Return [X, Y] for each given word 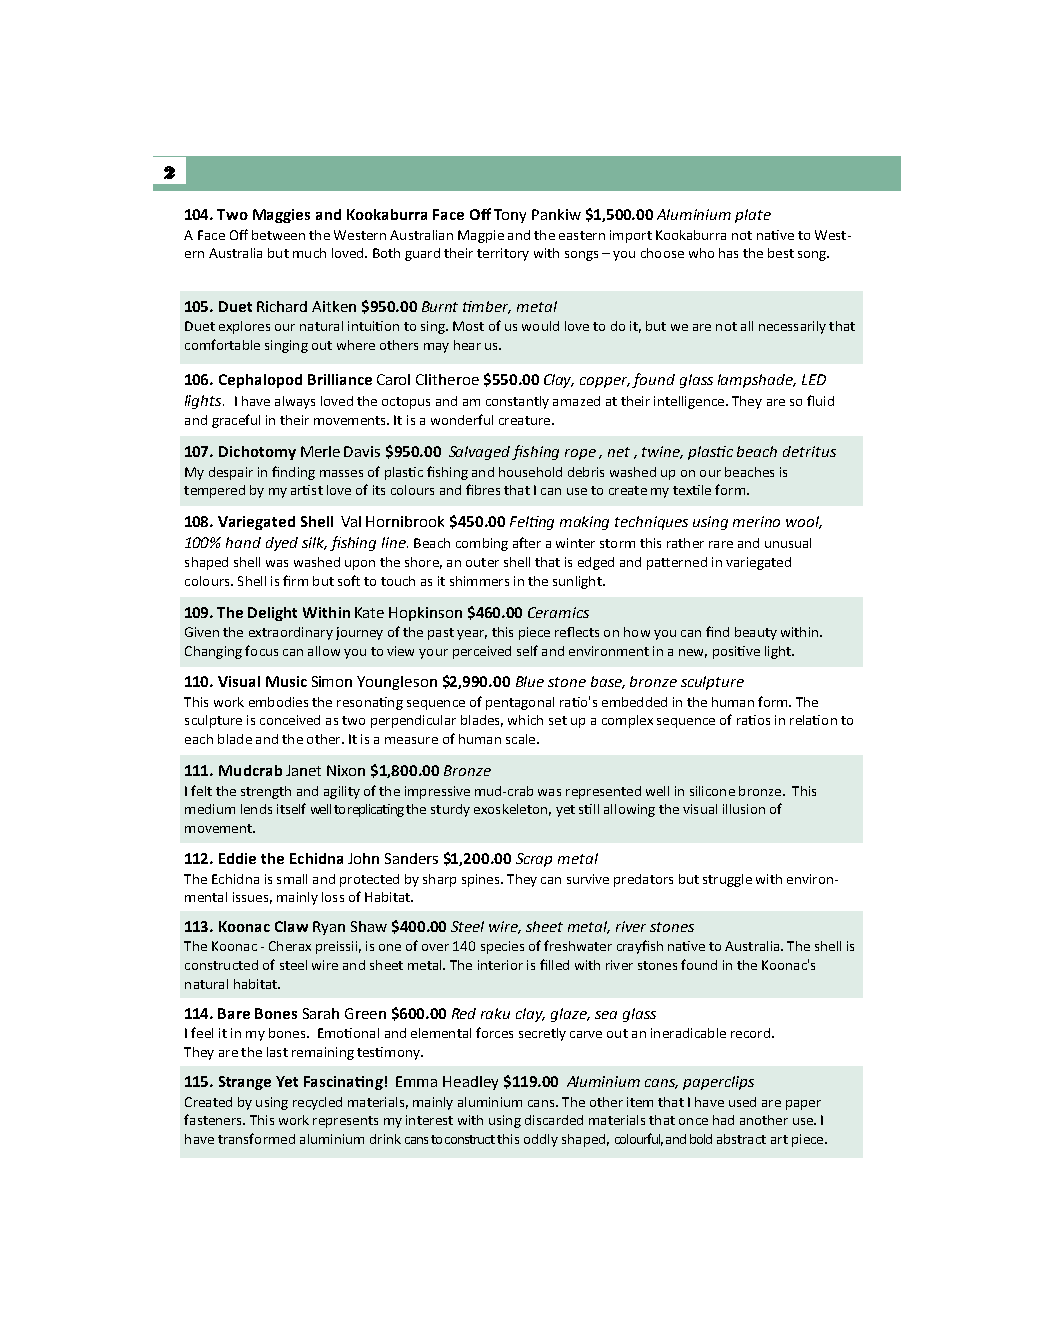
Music [286, 681]
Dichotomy [257, 453]
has [728, 253]
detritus [809, 451]
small [292, 879]
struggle [727, 880]
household [530, 472]
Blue [530, 681]
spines [482, 880]
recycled [317, 1103]
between [278, 235]
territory [503, 254]
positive [736, 652]
